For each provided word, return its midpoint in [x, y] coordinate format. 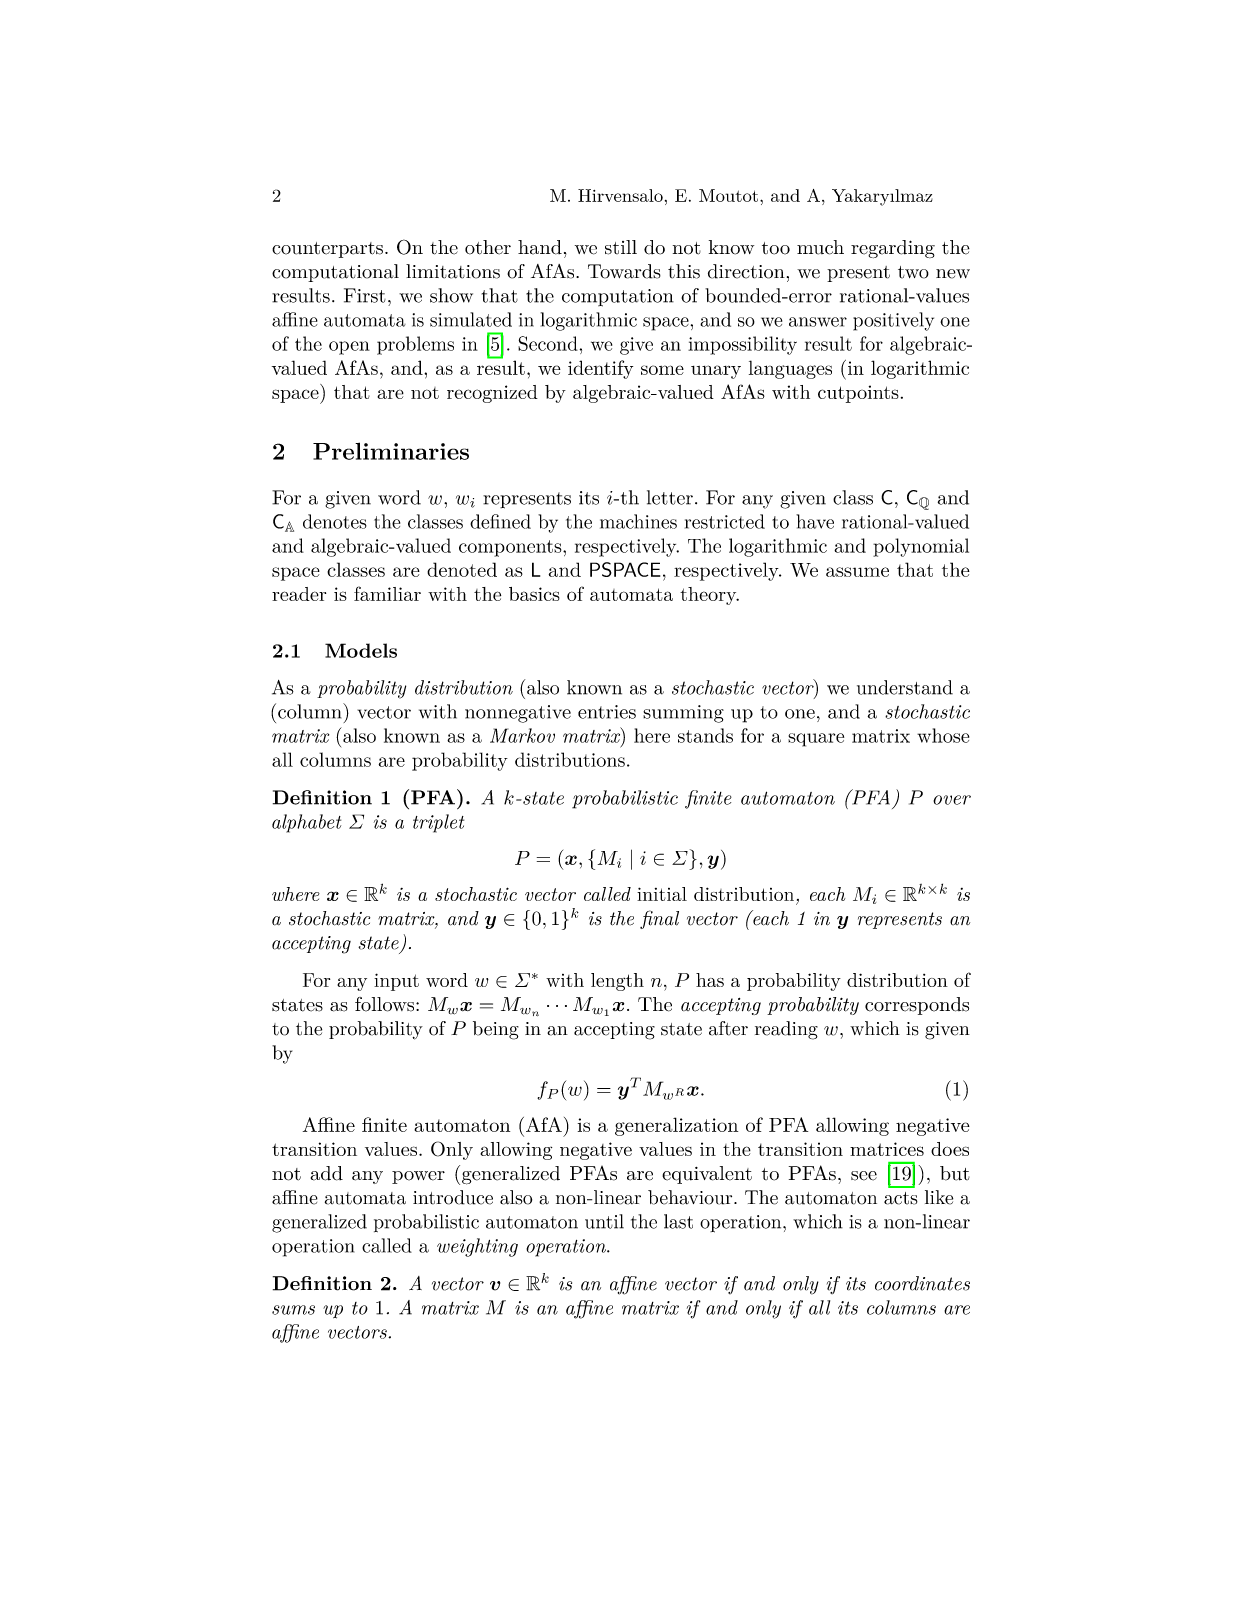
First [365, 295]
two [913, 272]
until [604, 1221]
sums [293, 1310]
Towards [624, 271]
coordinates [922, 1283]
